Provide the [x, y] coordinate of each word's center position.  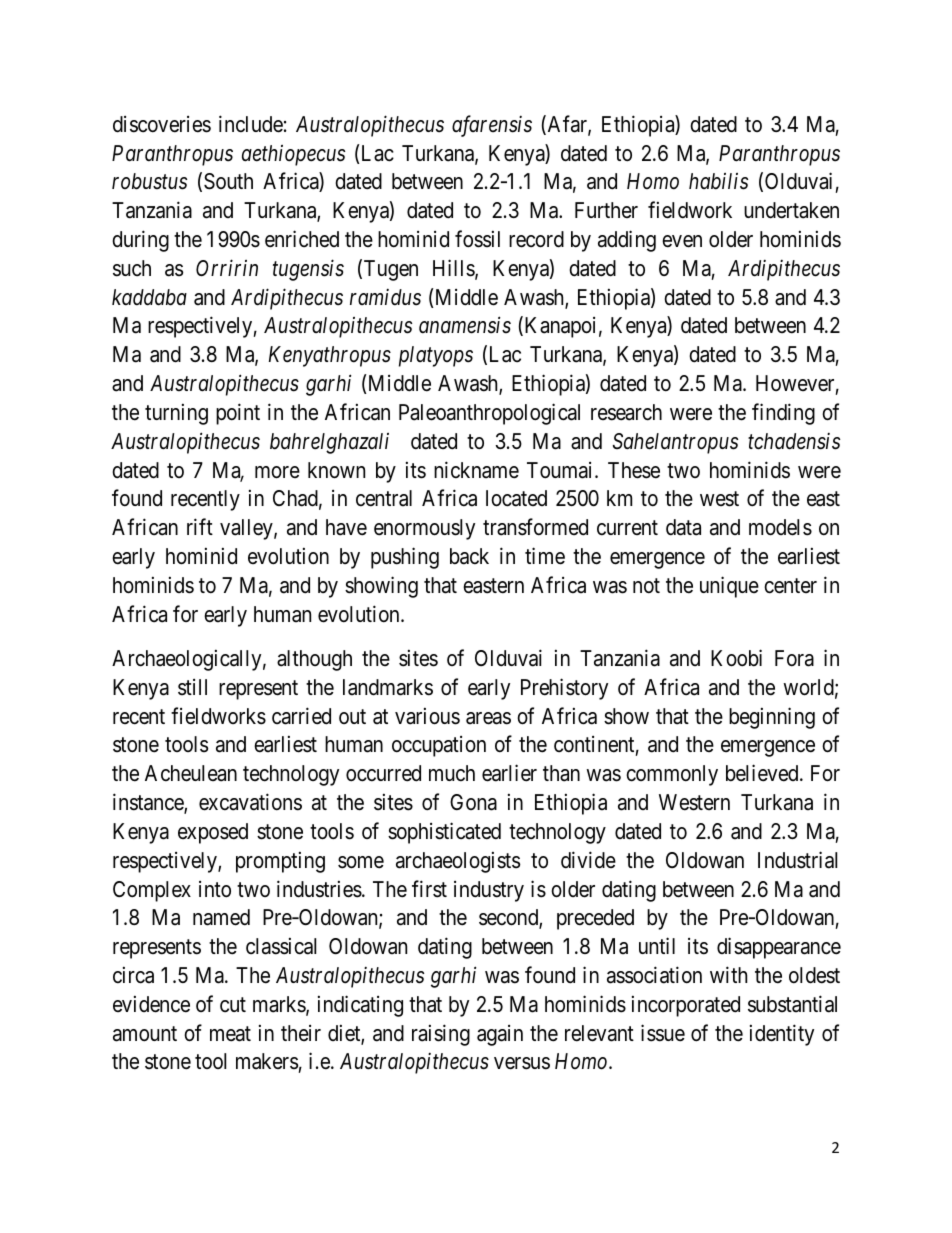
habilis [718, 181]
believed [763, 773]
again [500, 1035]
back [469, 556]
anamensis [465, 325]
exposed [213, 833]
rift [200, 526]
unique [729, 587]
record [536, 239]
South [228, 181]
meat [230, 1034]
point [238, 414]
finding [783, 414]
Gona [473, 802]
